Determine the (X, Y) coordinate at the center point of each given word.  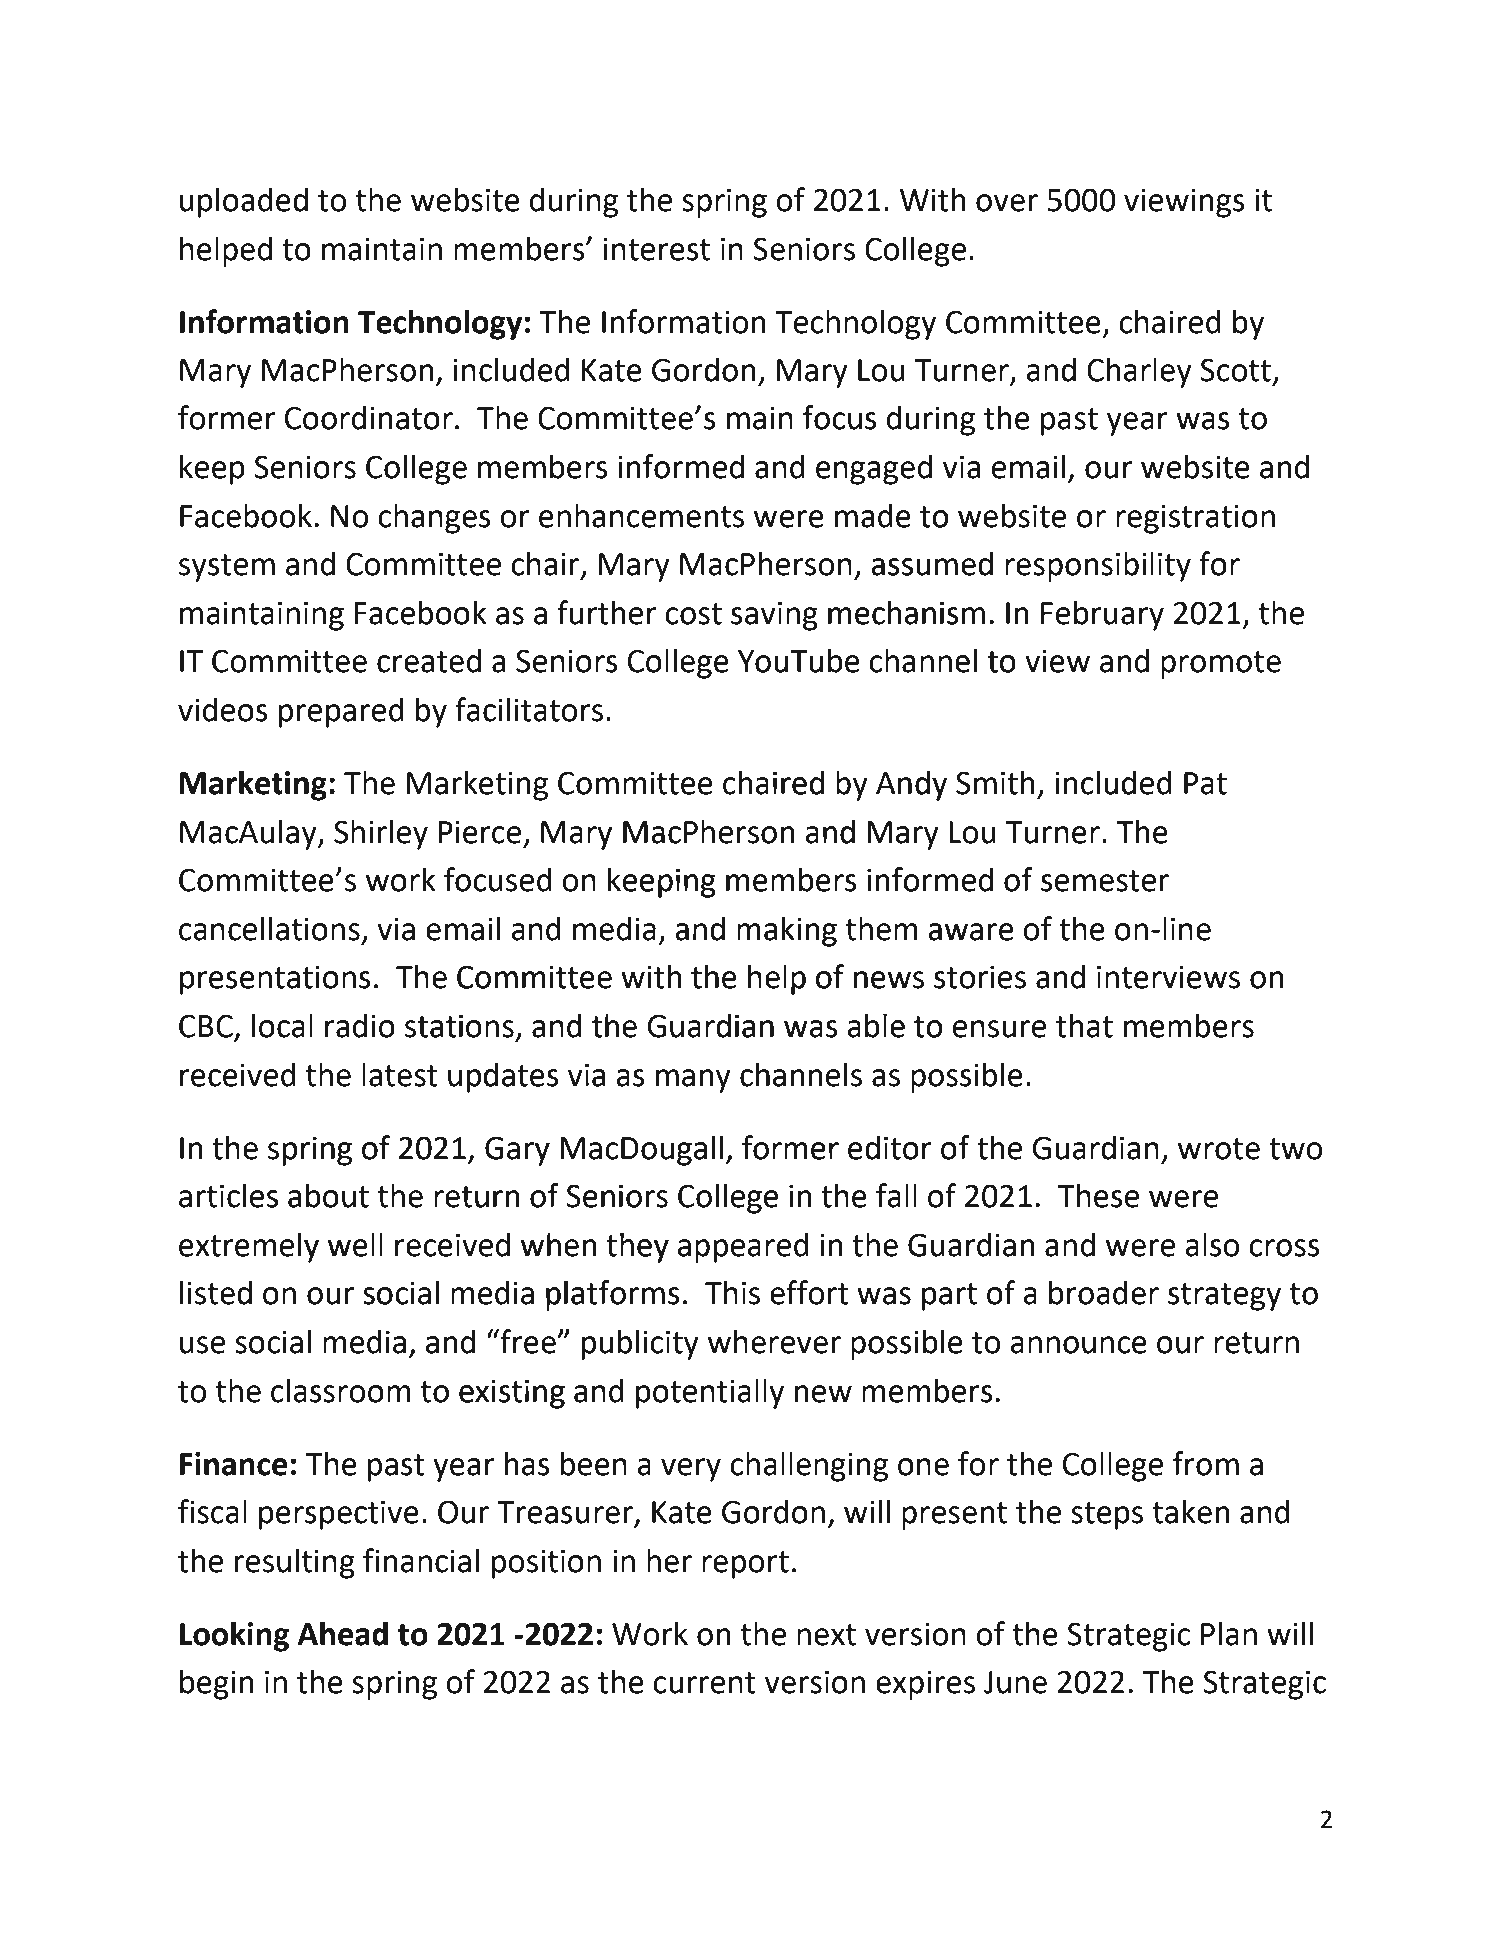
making (787, 931)
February (1102, 615)
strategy (1224, 1297)
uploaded (244, 202)
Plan (1229, 1633)
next (826, 1635)
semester (1105, 881)
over (1007, 203)
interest (656, 249)
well (355, 1244)
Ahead (342, 1633)
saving (774, 616)
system (227, 568)
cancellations (269, 928)
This (732, 1292)
